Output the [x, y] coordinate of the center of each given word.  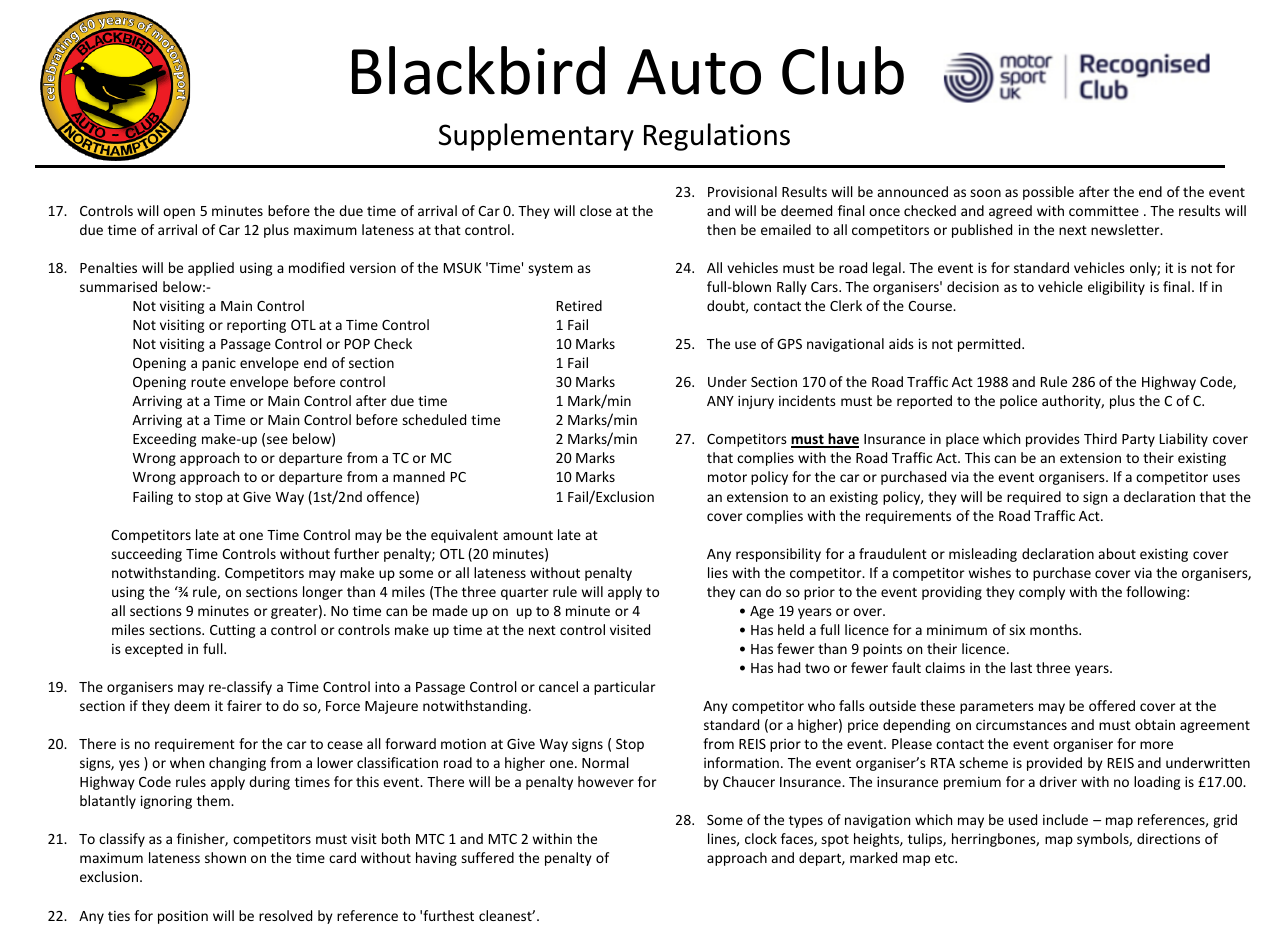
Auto [694, 72]
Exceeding [164, 440]
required [1034, 498]
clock [761, 838]
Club [843, 70]
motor [727, 477]
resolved [285, 915]
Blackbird [478, 70]
